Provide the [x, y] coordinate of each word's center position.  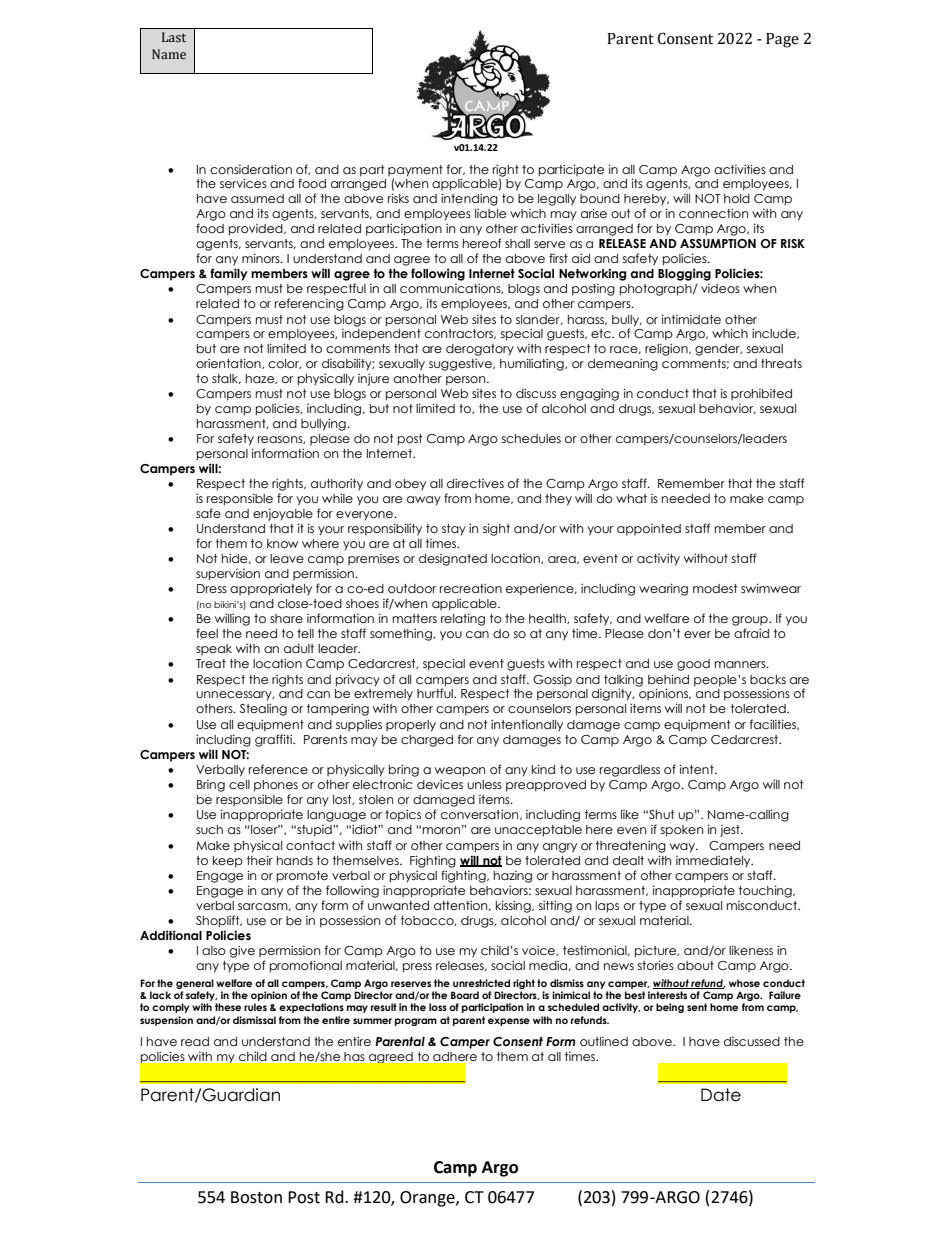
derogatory [480, 350]
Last [174, 37]
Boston [256, 1197]
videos [720, 288]
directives [475, 483]
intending [469, 199]
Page [782, 40]
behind [668, 679]
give [242, 951]
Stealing [263, 709]
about [695, 965]
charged [427, 741]
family [229, 274]
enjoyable [283, 515]
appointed [649, 530]
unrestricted [481, 983]
